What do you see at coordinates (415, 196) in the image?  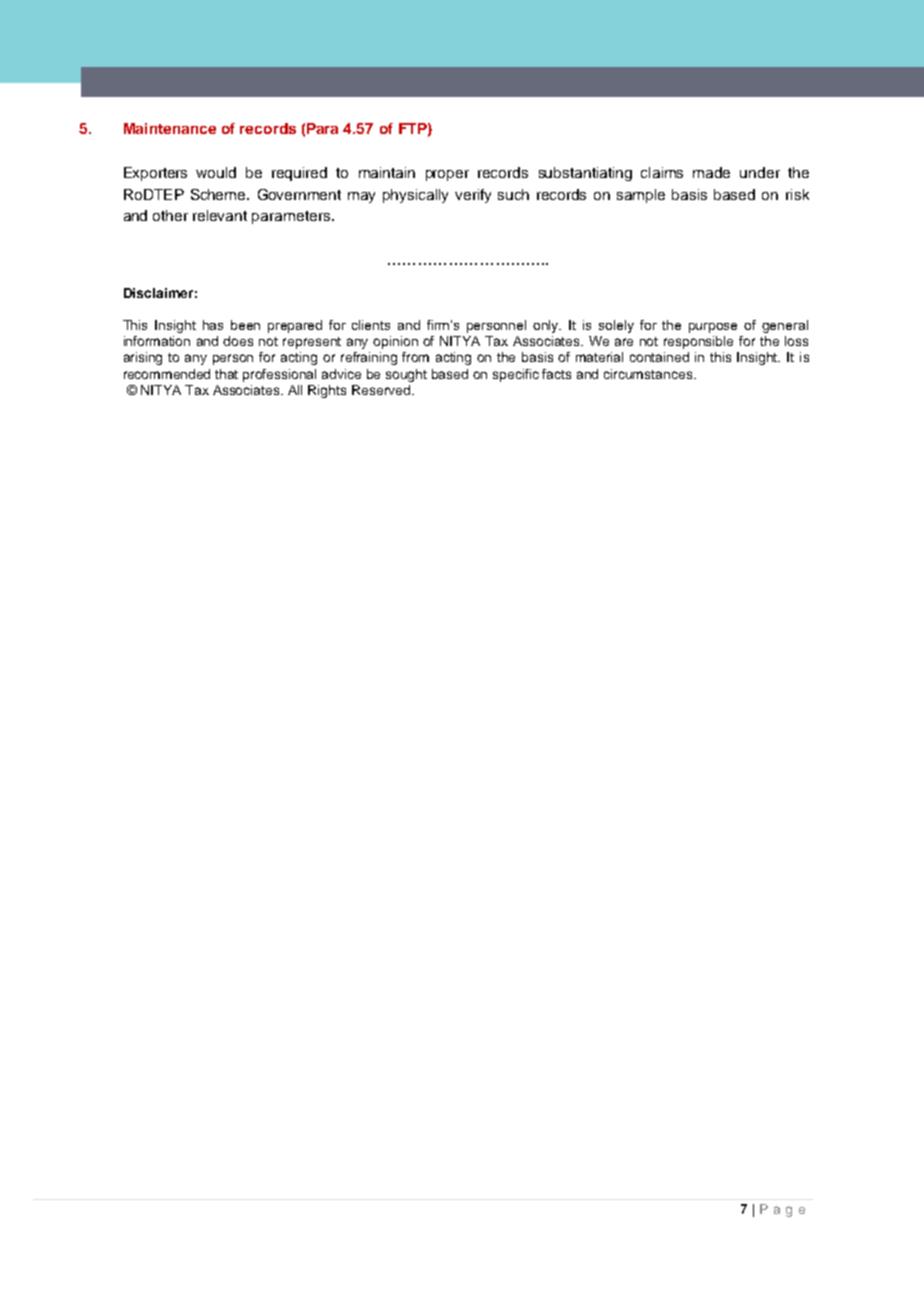 I see `physically` at bounding box center [415, 196].
